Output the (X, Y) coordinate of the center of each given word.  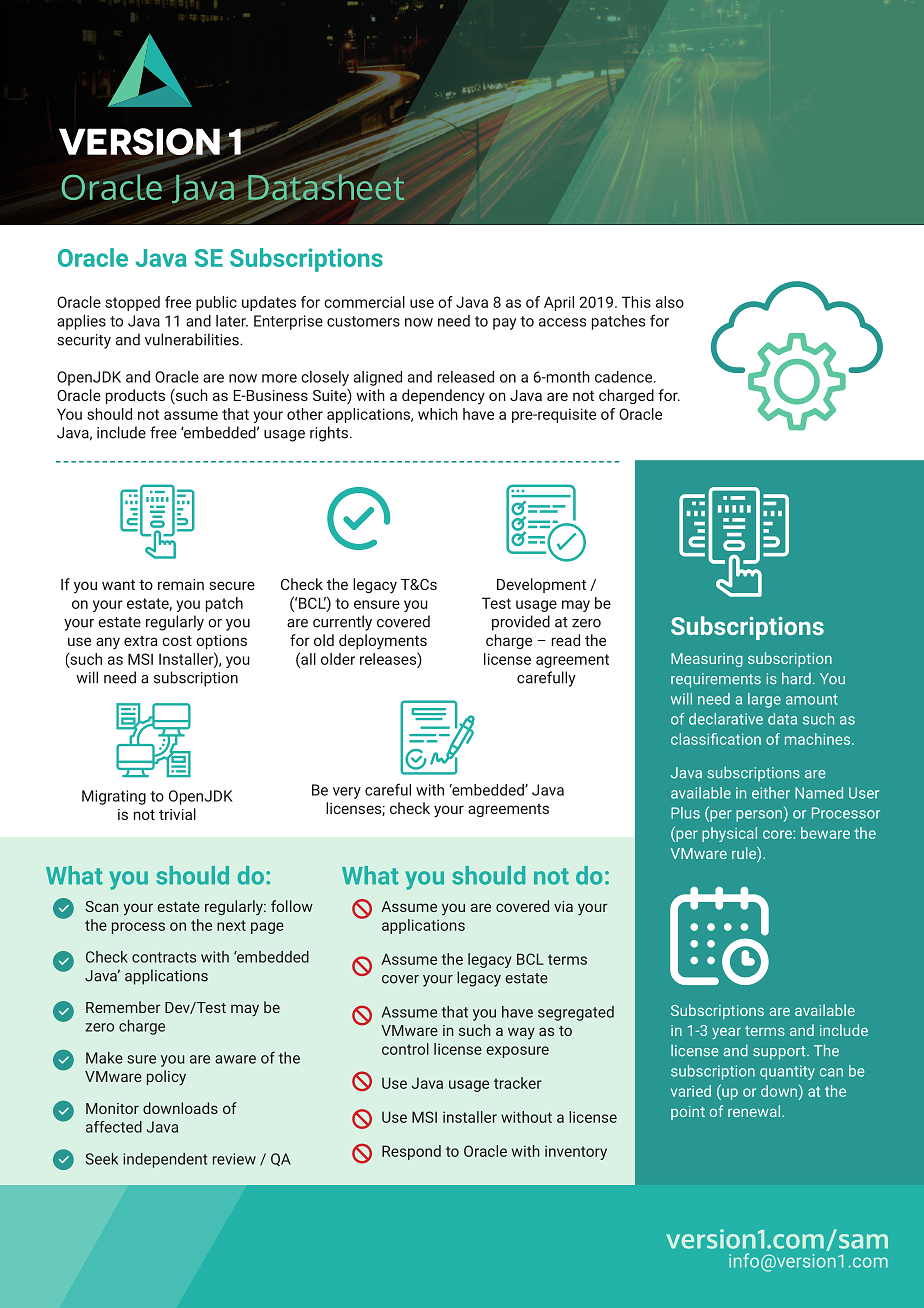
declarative (726, 719)
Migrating (114, 797)
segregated (576, 1013)
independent (165, 1160)
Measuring (707, 660)
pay (504, 324)
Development (541, 585)
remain (181, 584)
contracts (164, 957)
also (670, 302)
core (778, 834)
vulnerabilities (193, 339)
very (347, 793)
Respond (411, 1152)
